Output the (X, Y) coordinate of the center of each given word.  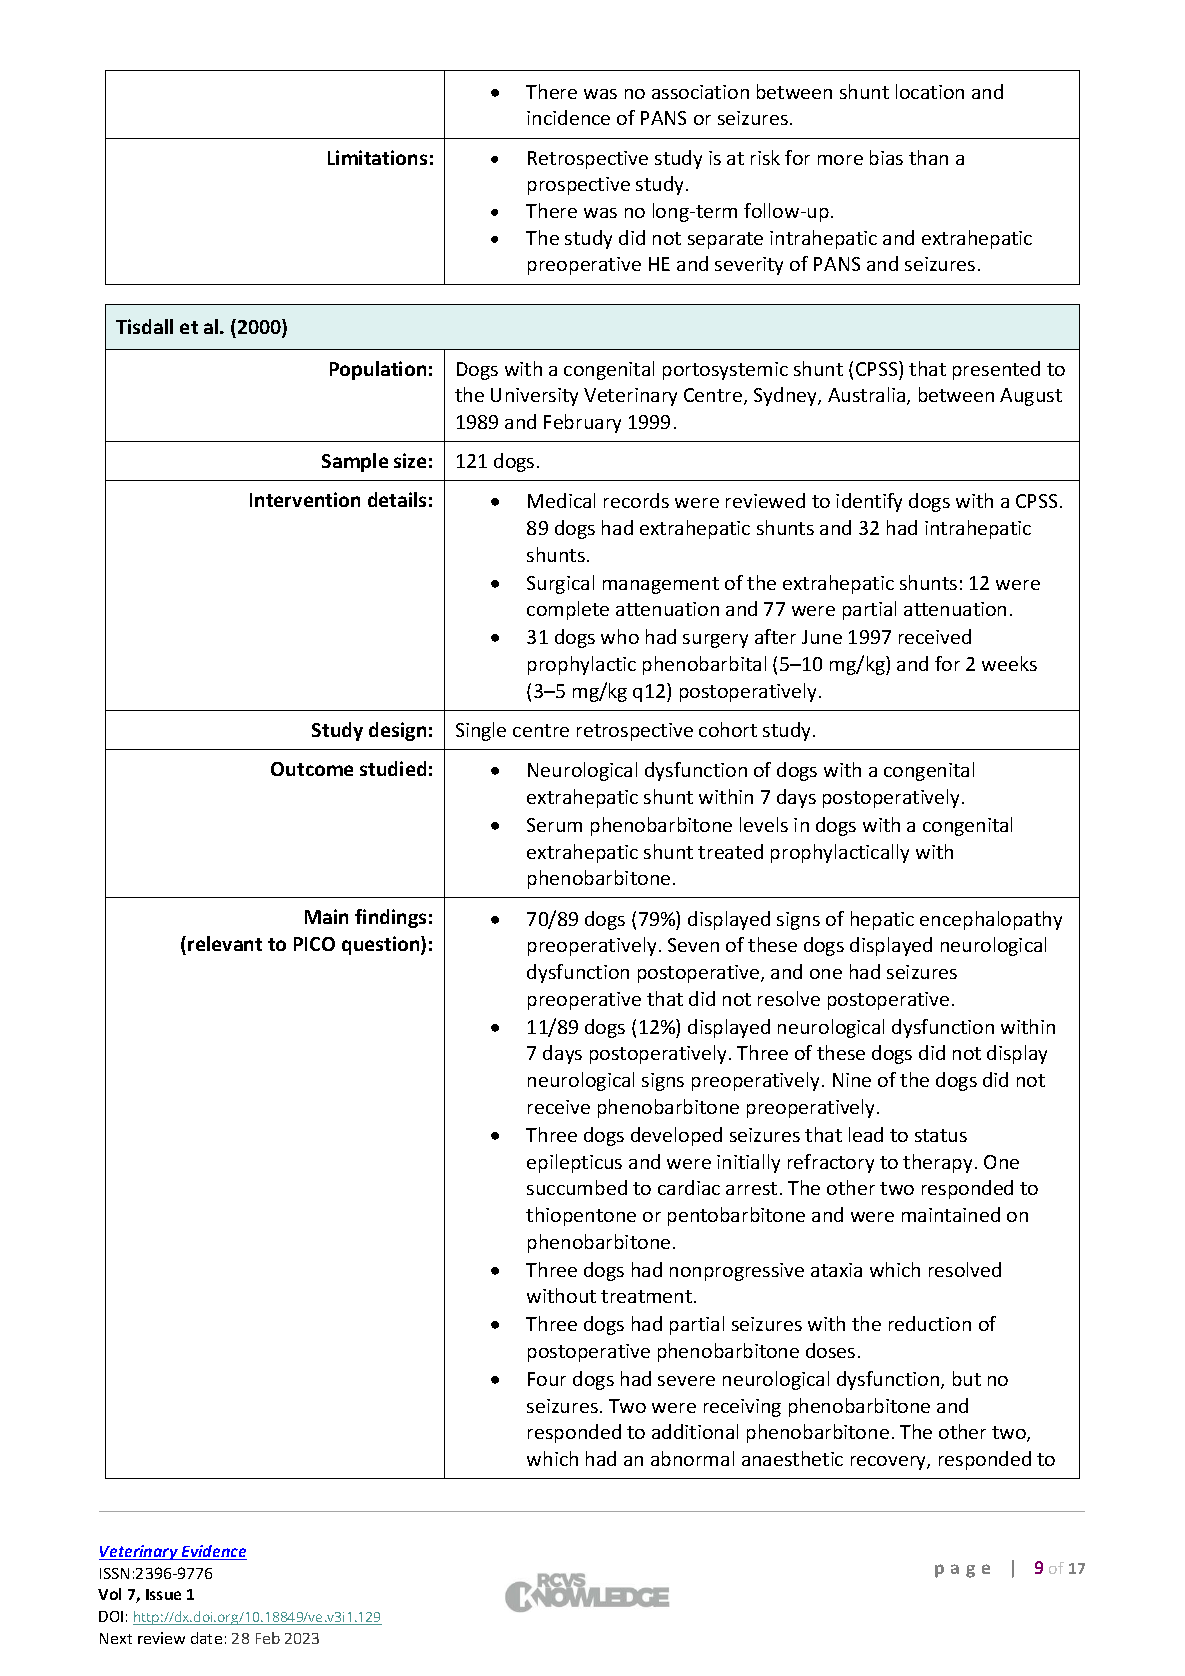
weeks (1009, 663)
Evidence (213, 1552)
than (928, 157)
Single (481, 731)
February (582, 423)
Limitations (377, 157)
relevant (225, 943)
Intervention (305, 499)
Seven (693, 945)
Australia (868, 396)
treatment (646, 1296)
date (206, 1638)
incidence (568, 117)
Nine (852, 1080)
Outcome (312, 769)
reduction (930, 1323)
